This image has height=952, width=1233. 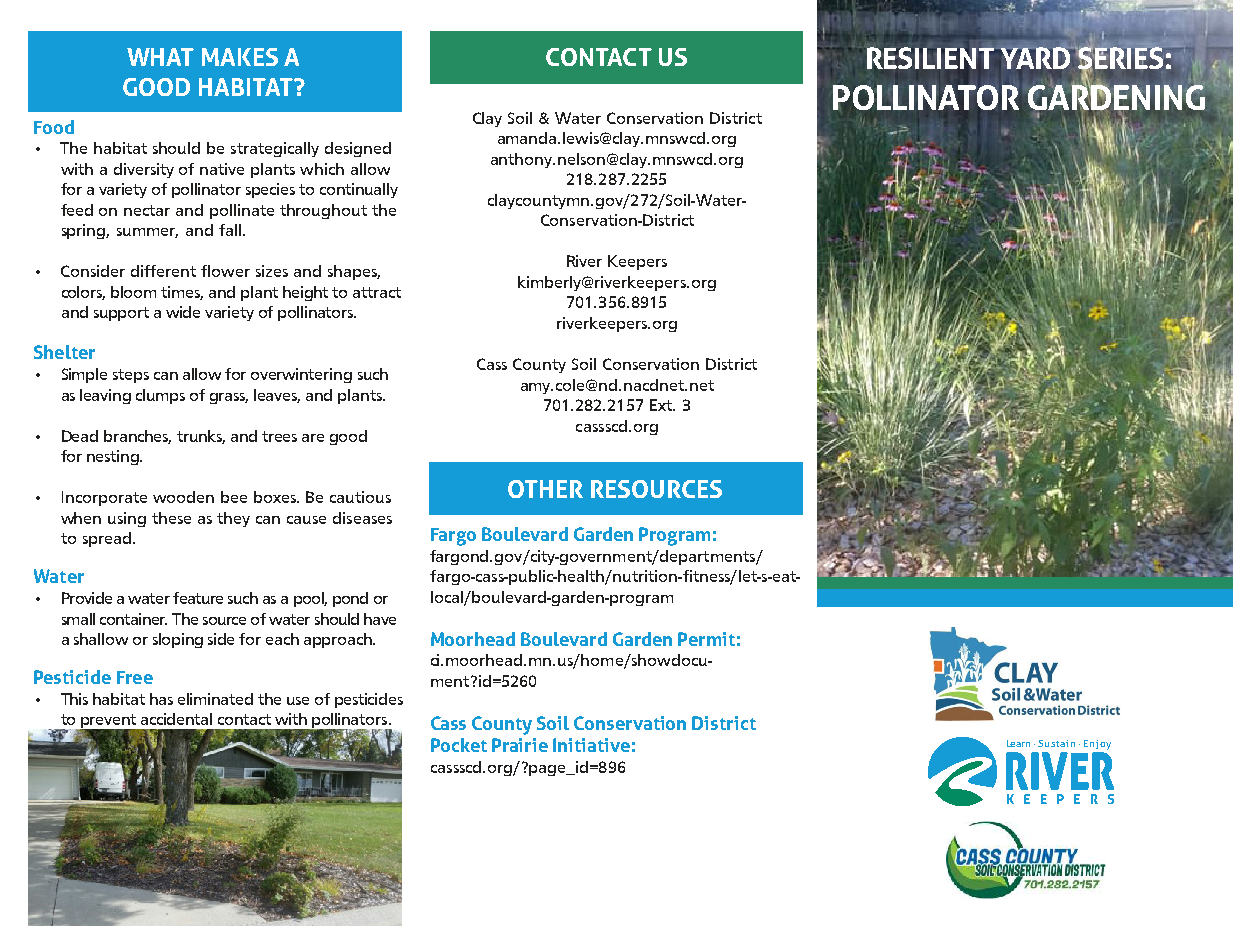 I want to click on attract, so click(x=377, y=292).
